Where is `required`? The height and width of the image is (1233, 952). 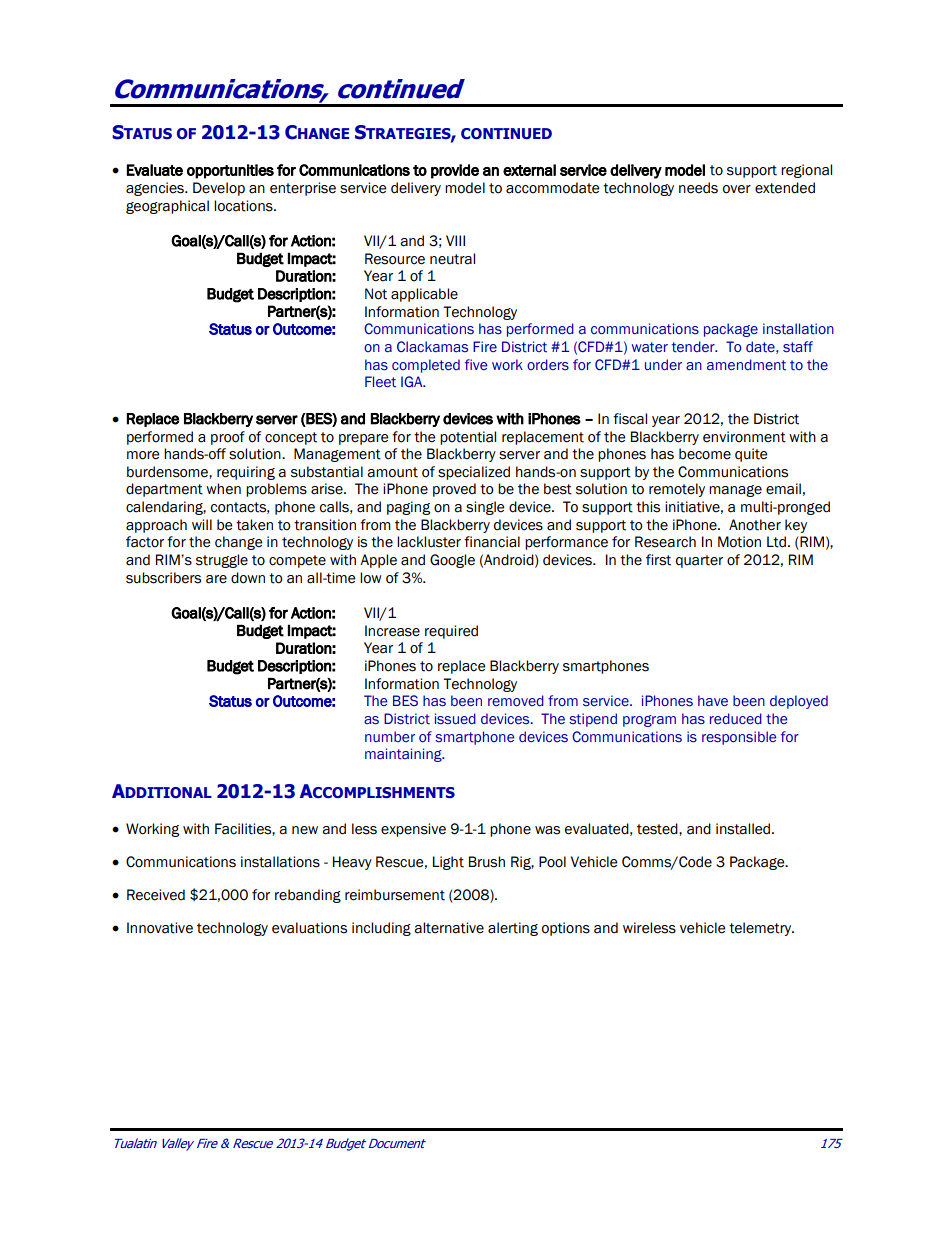 required is located at coordinates (451, 632).
